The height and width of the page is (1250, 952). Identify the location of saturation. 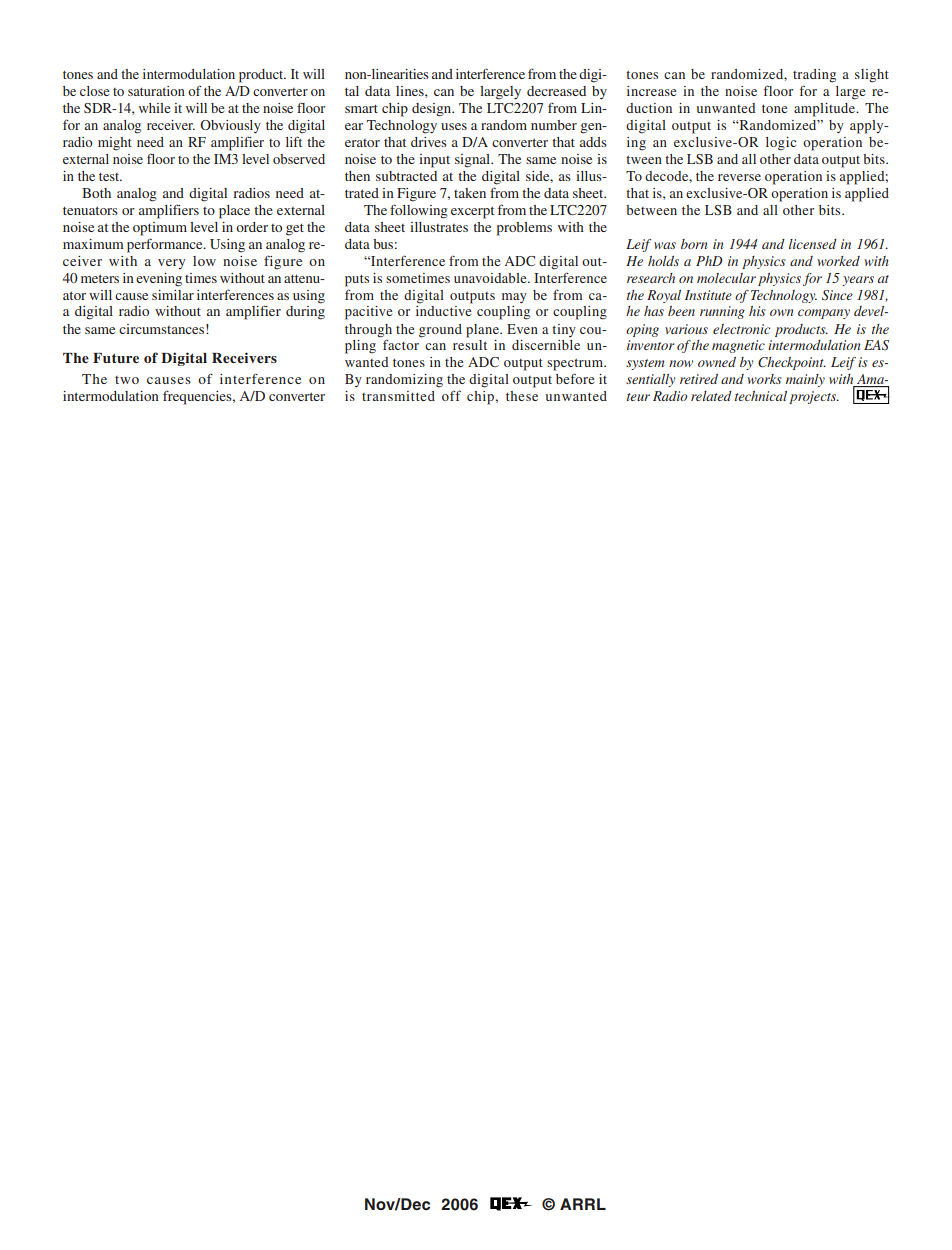
(156, 91).
